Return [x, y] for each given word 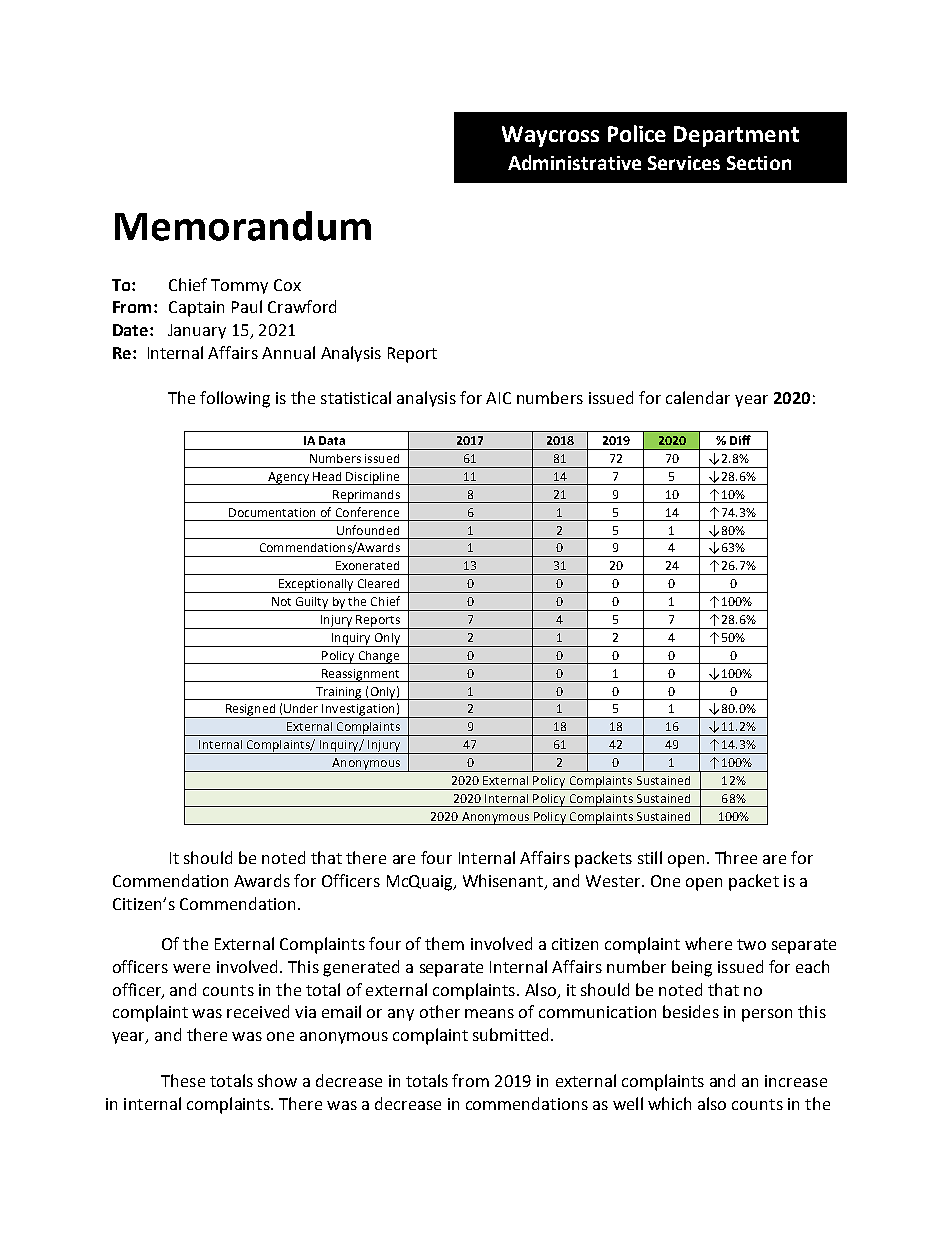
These [183, 1080]
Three [736, 857]
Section [759, 163]
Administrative [574, 162]
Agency [289, 478]
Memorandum [243, 226]
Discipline [373, 478]
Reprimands [366, 496]
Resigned [250, 711]
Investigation [359, 711]
